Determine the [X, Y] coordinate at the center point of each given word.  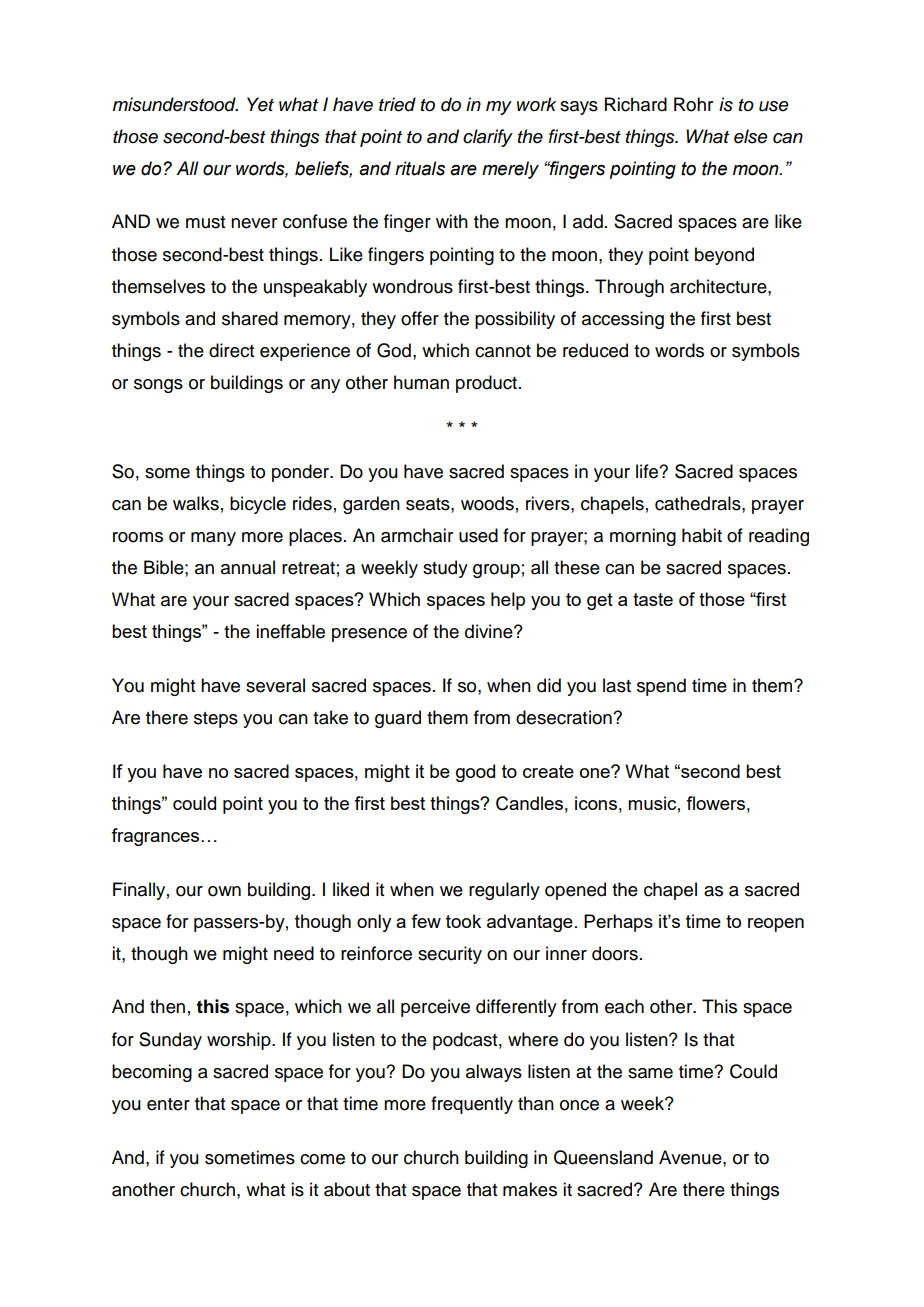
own [224, 891]
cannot [503, 351]
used [478, 535]
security [450, 955]
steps [216, 720]
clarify [488, 138]
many [213, 539]
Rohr [693, 104]
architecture [719, 286]
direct [231, 350]
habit [702, 535]
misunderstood [175, 104]
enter [168, 1104]
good [475, 773]
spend [661, 687]
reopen [776, 925]
